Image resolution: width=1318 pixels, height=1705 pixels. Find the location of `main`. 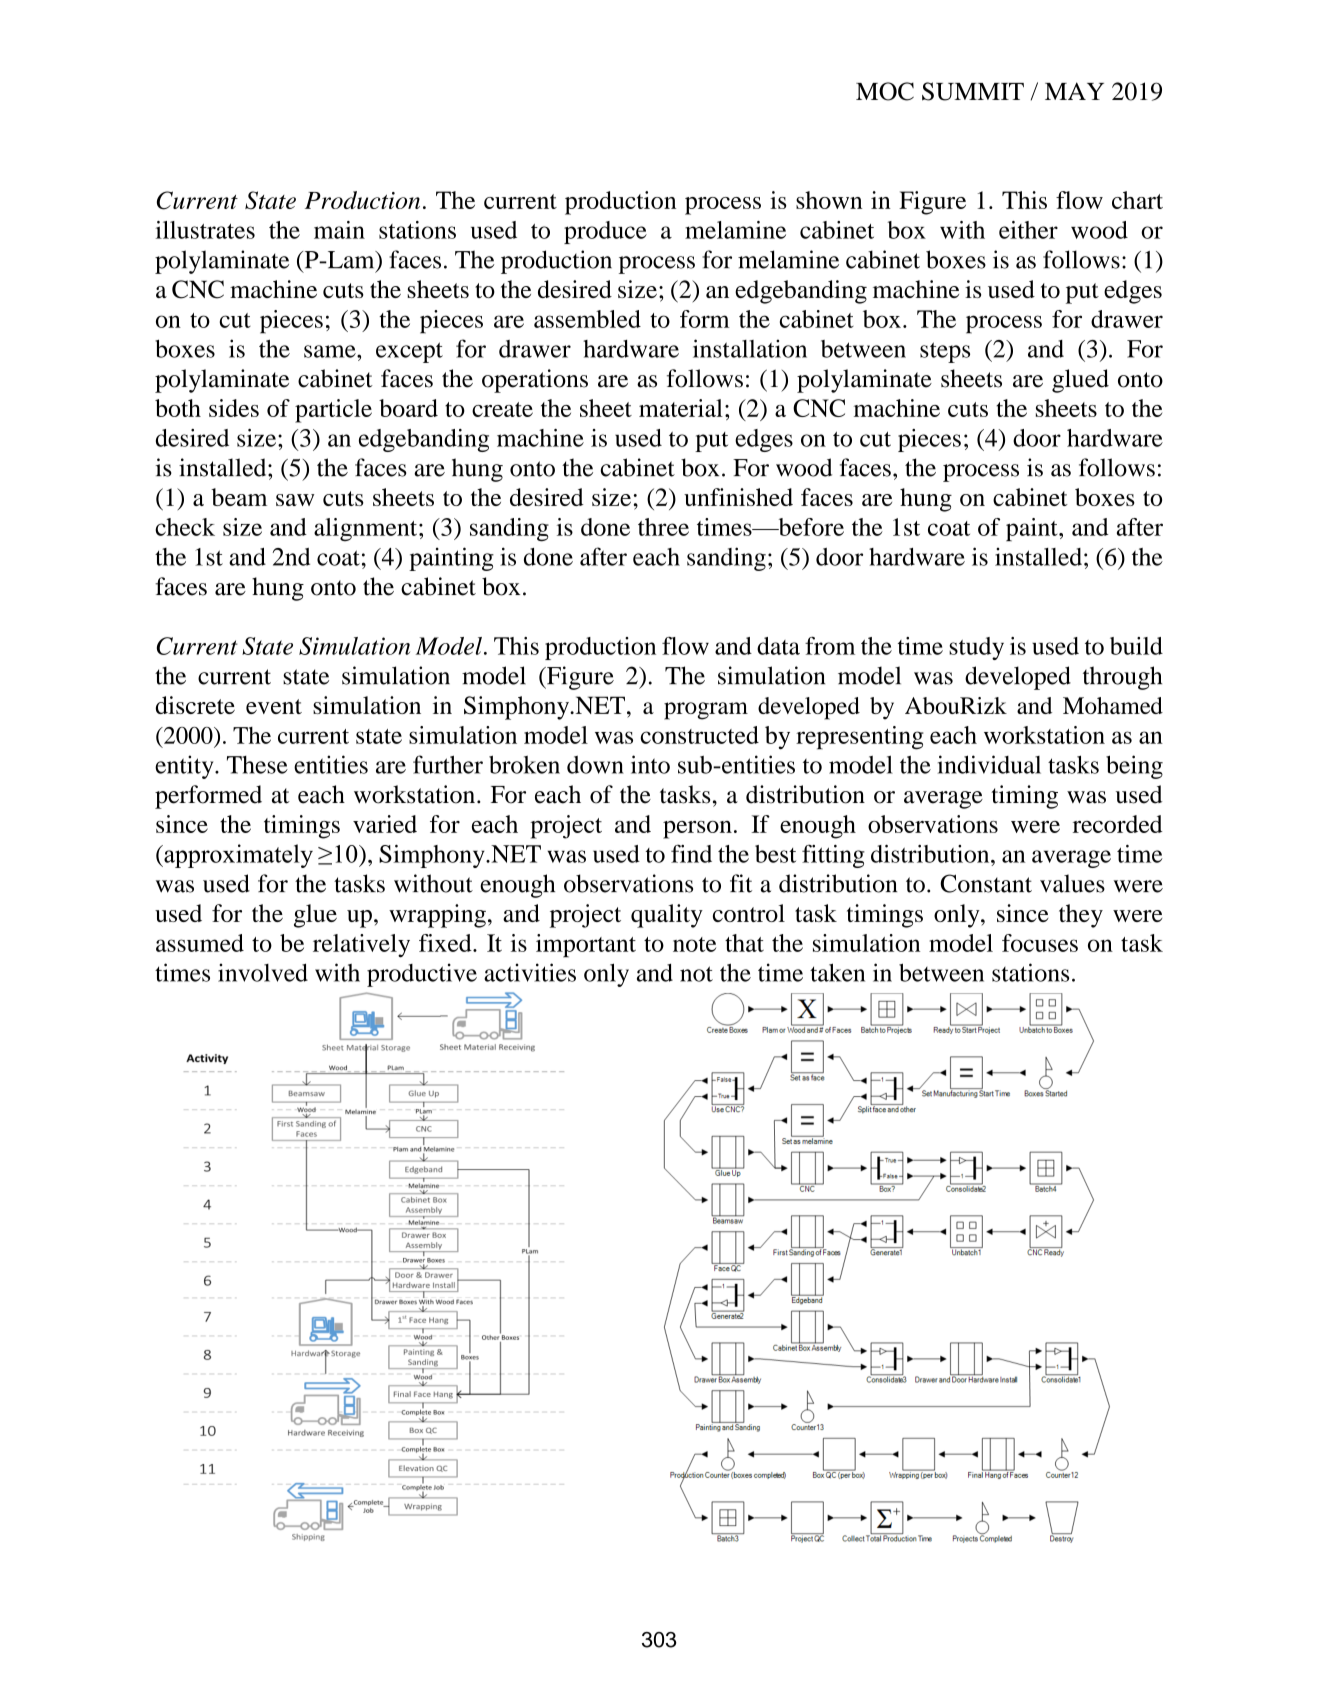

main is located at coordinates (339, 230).
